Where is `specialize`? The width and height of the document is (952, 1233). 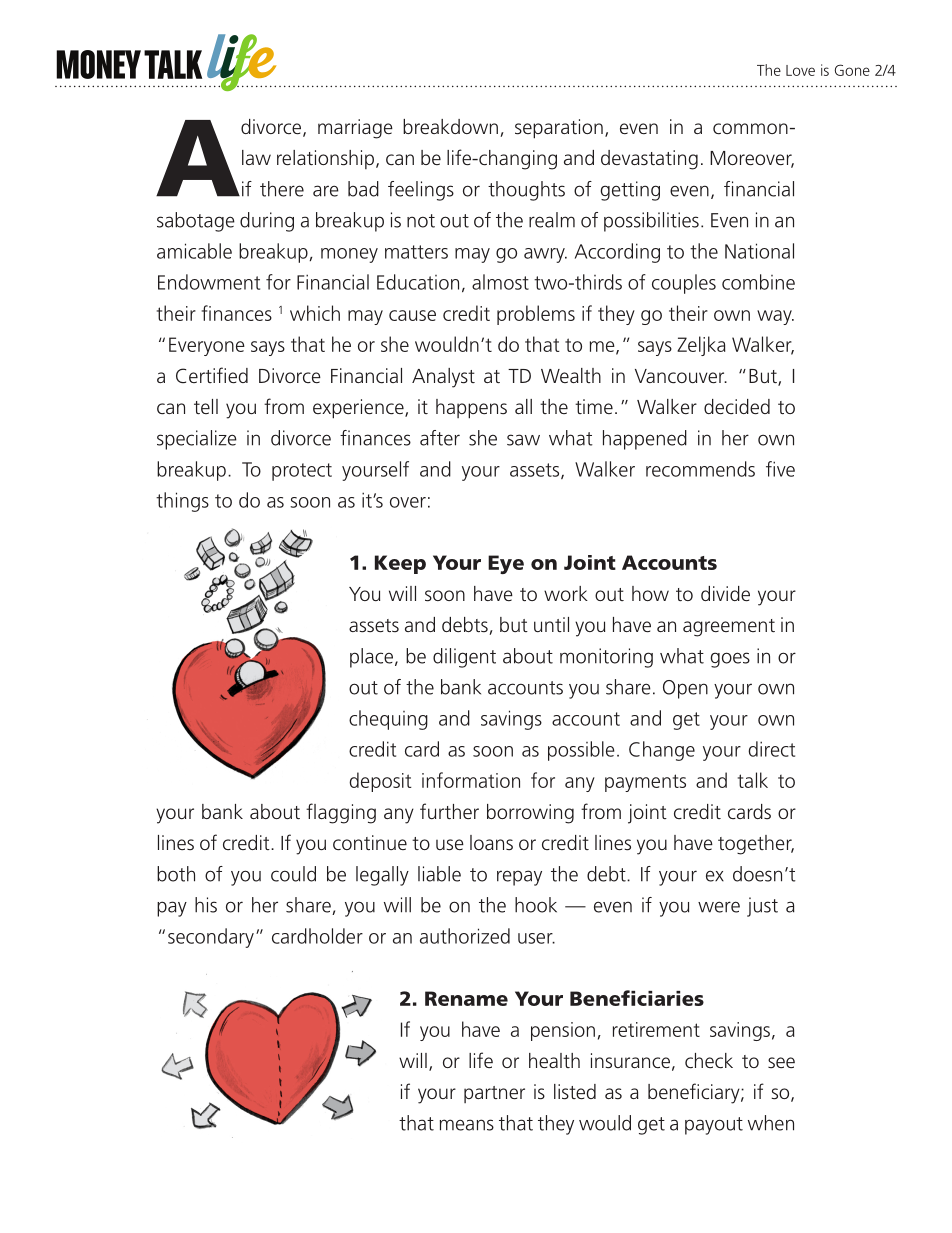
specialize is located at coordinates (197, 440).
